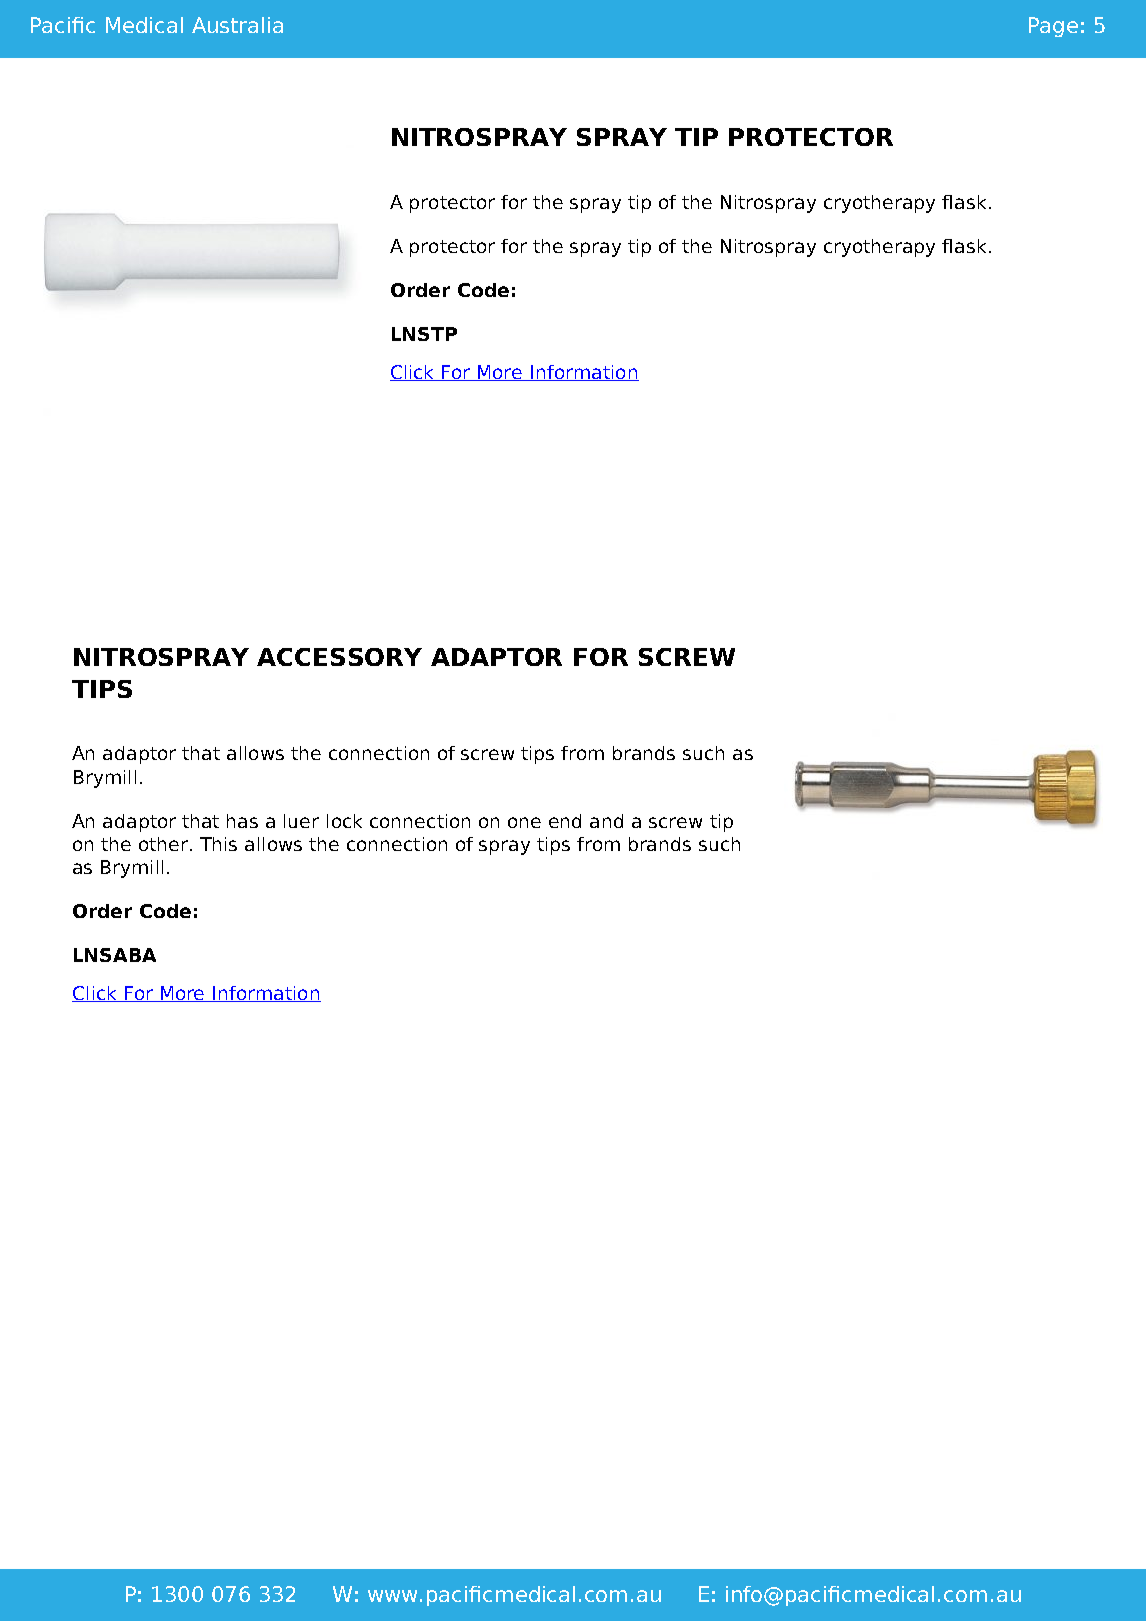  I want to click on Australia, so click(237, 25).
